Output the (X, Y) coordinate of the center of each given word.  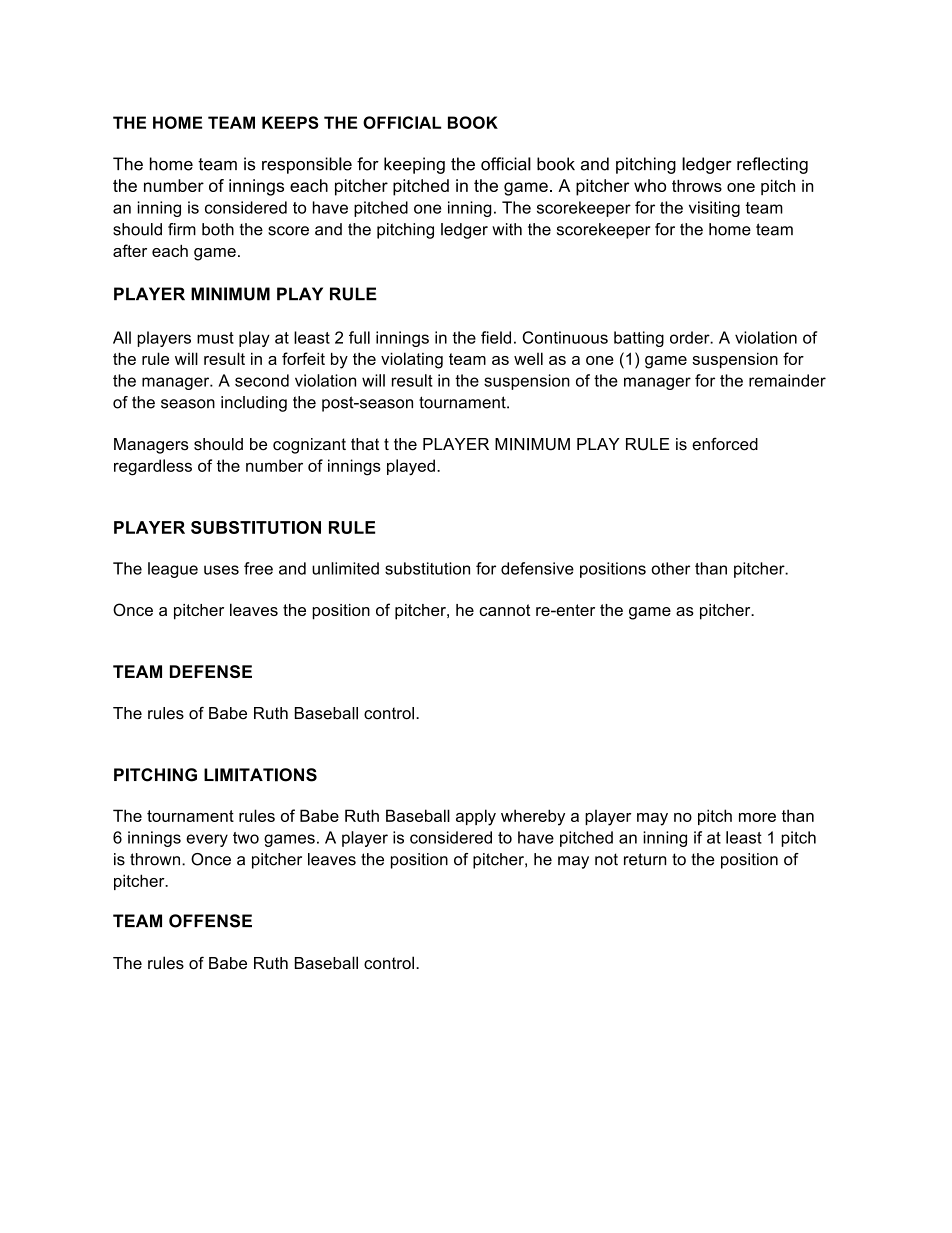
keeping (414, 165)
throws (697, 185)
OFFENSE (210, 921)
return (645, 859)
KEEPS (290, 122)
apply (476, 817)
